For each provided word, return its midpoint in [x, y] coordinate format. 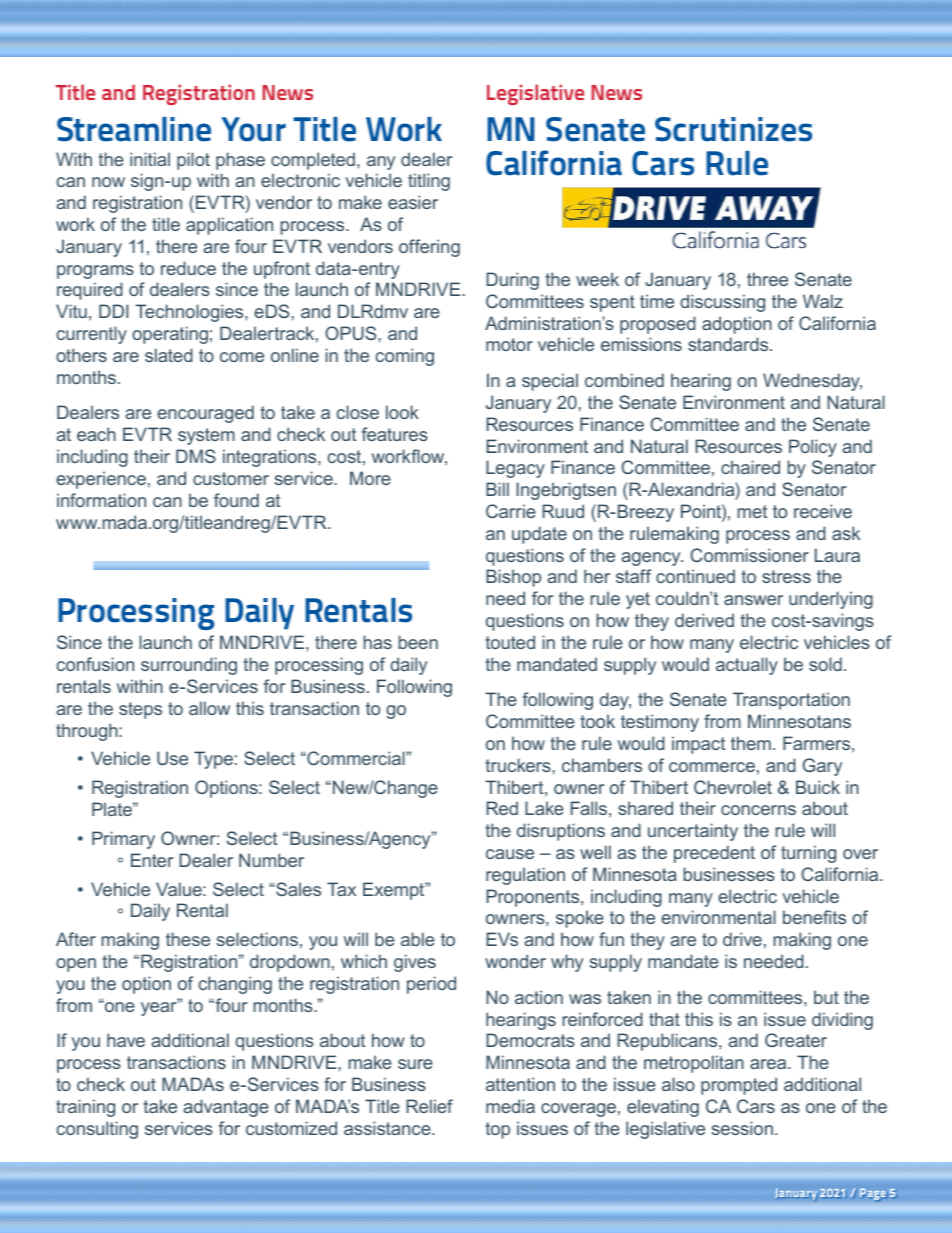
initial [150, 159]
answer [753, 600]
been [418, 642]
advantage [226, 1108]
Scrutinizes [733, 129]
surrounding [189, 666]
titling [429, 182]
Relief [429, 1106]
